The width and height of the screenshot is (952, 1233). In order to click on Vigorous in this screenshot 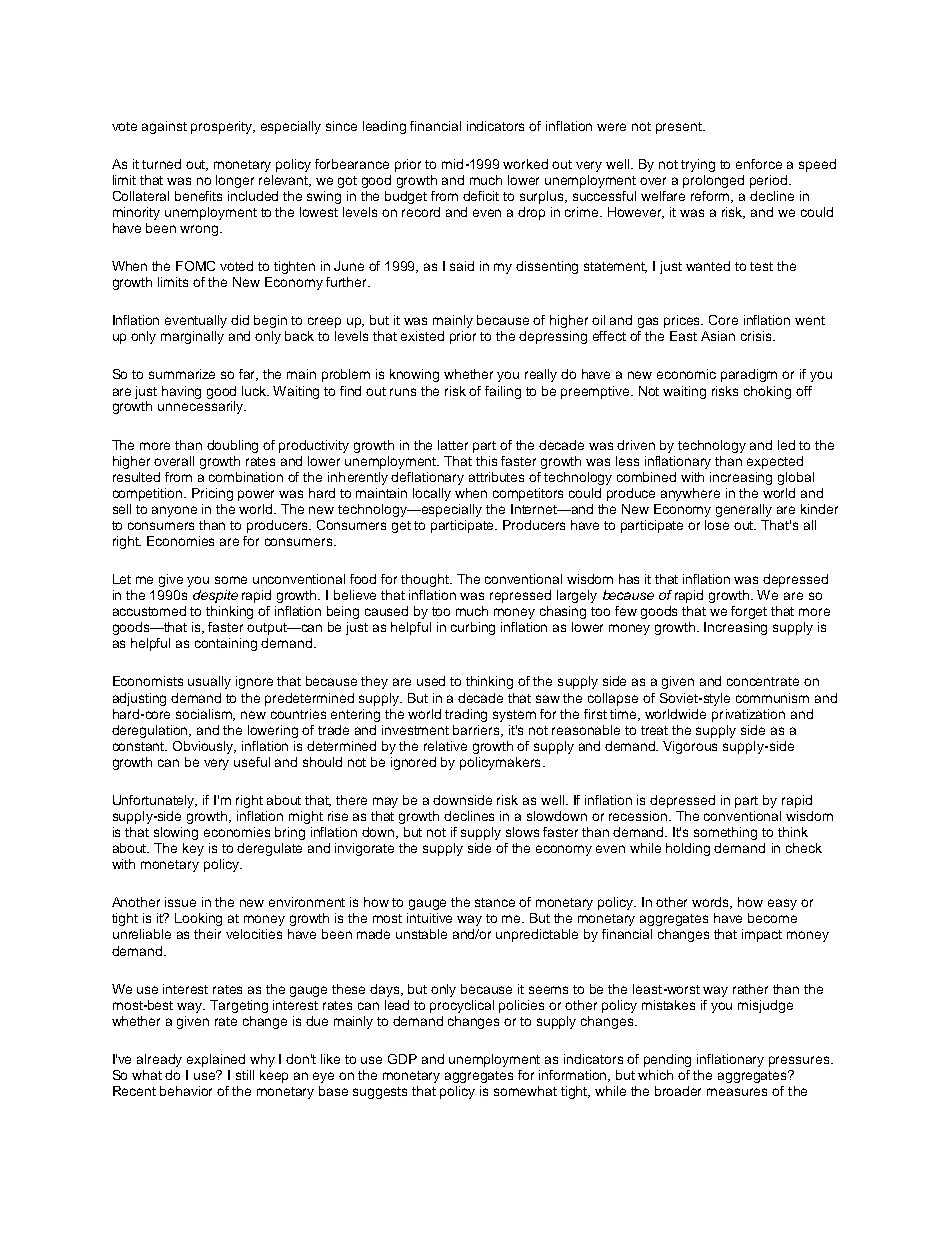, I will do `click(690, 747)`.
